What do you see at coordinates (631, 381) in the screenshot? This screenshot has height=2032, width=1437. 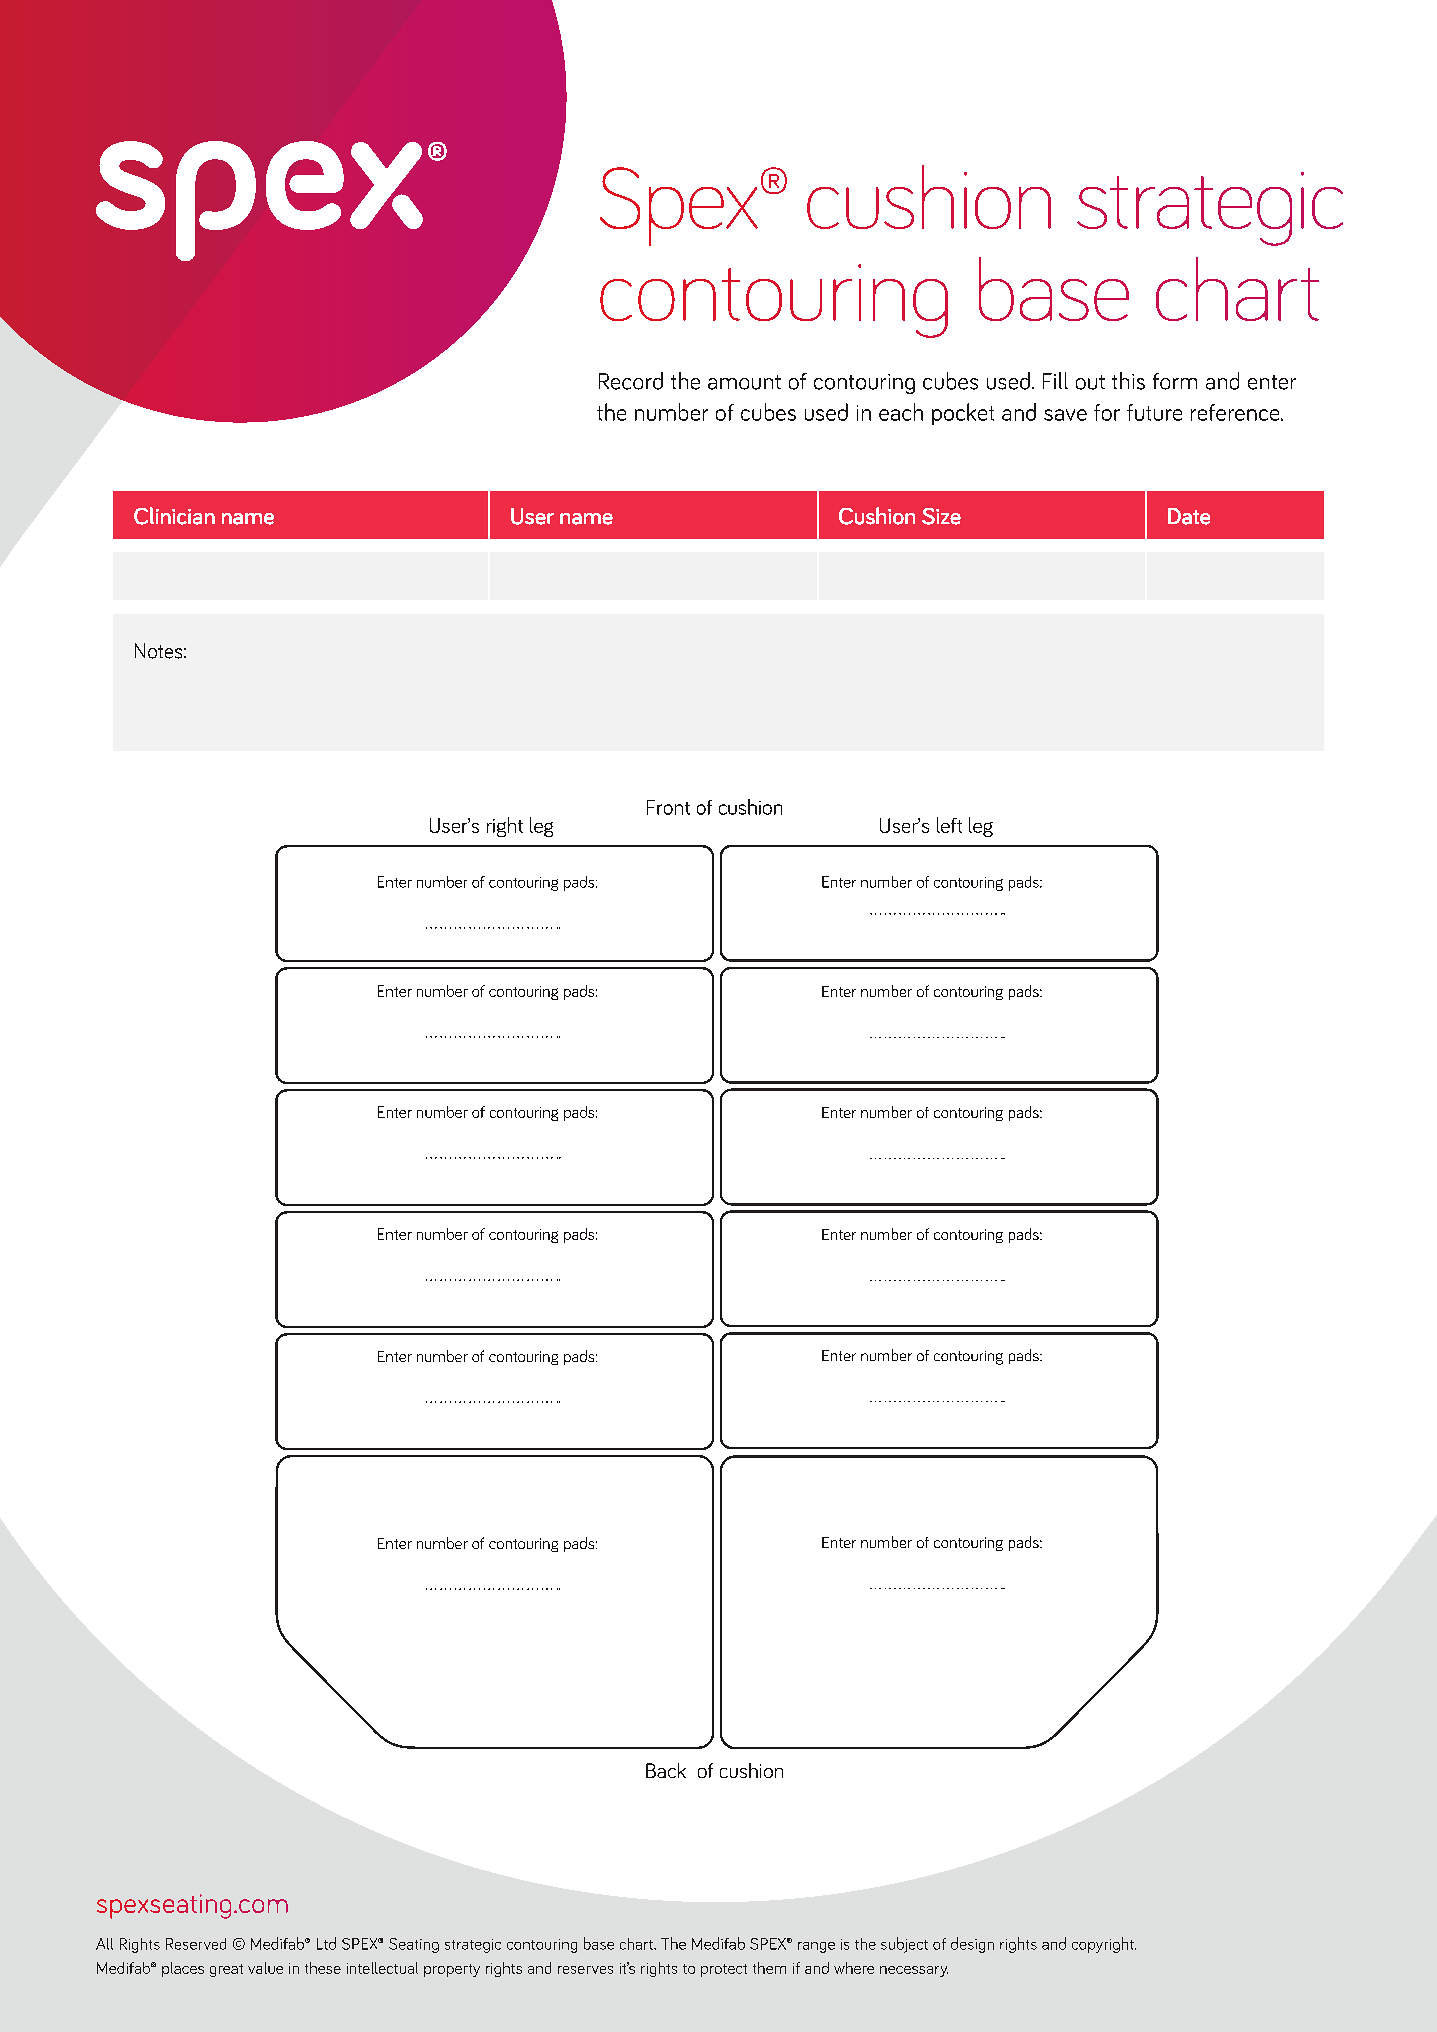 I see `Record` at bounding box center [631, 381].
